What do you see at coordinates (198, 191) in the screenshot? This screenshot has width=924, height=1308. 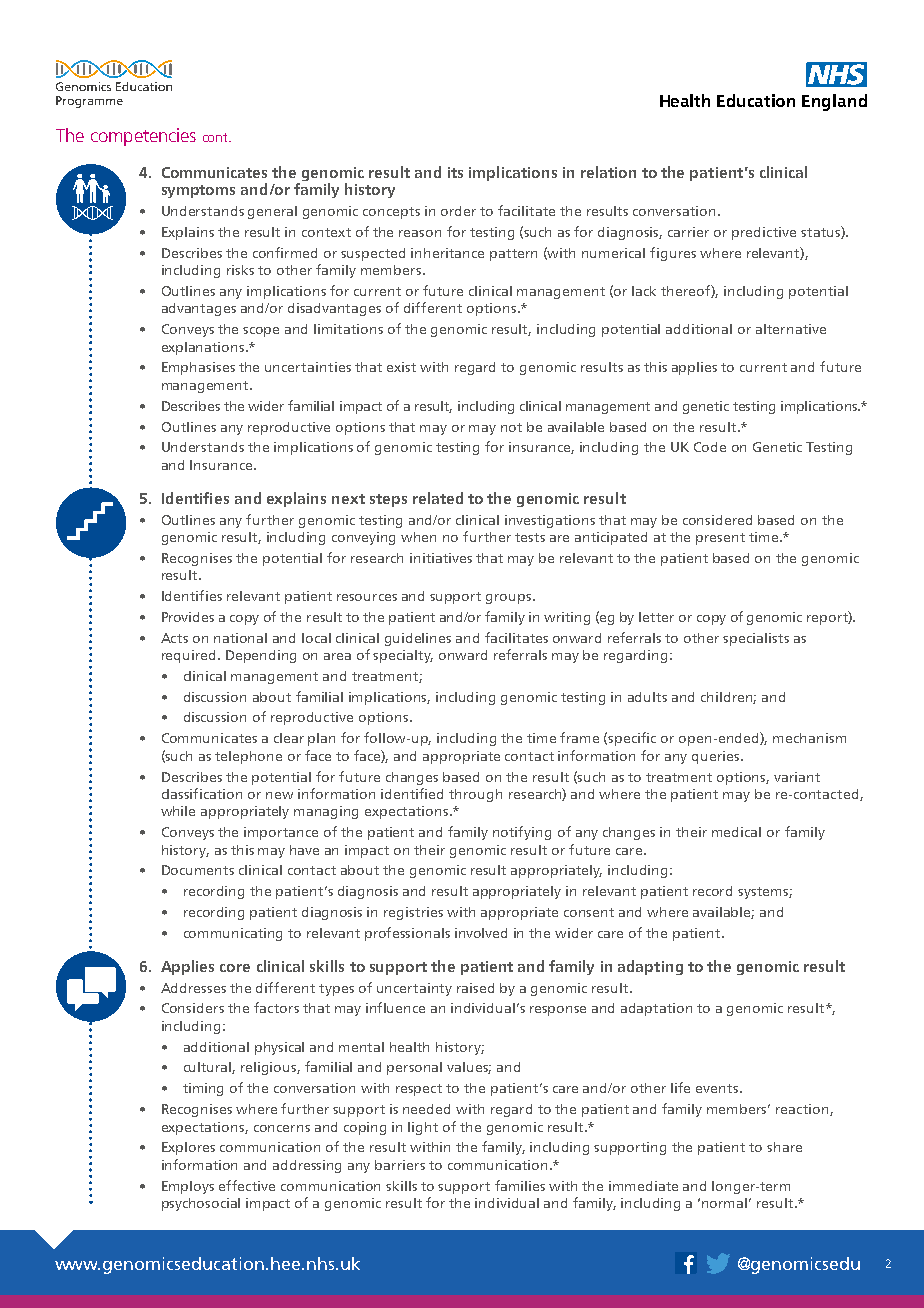 I see `symptoms` at bounding box center [198, 191].
